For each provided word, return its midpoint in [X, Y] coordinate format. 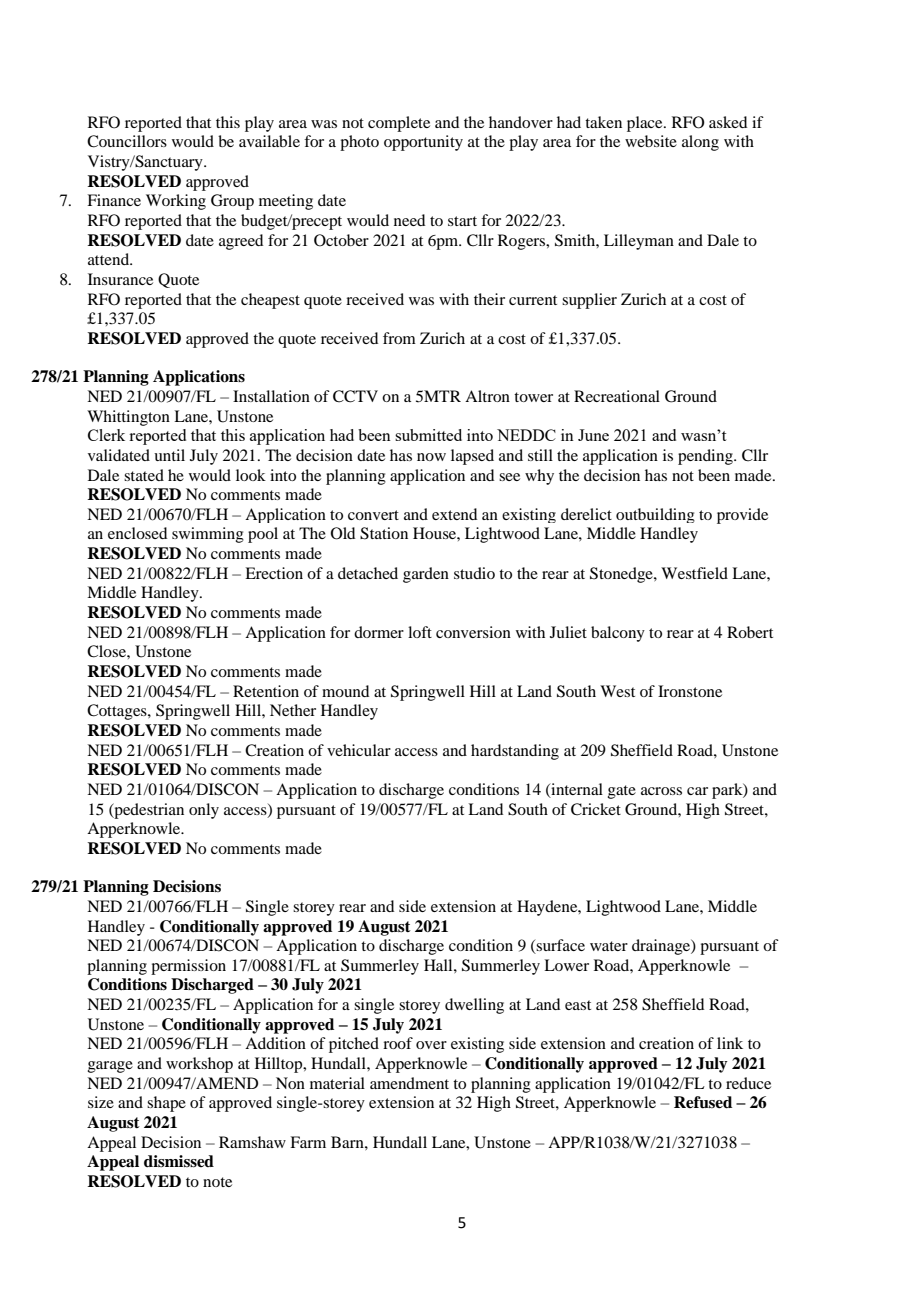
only [204, 811]
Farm [308, 1142]
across [661, 791]
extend [454, 514]
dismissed [179, 1161]
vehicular [359, 750]
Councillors [127, 141]
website [651, 141]
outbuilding [655, 515]
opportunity [423, 143]
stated [144, 475]
